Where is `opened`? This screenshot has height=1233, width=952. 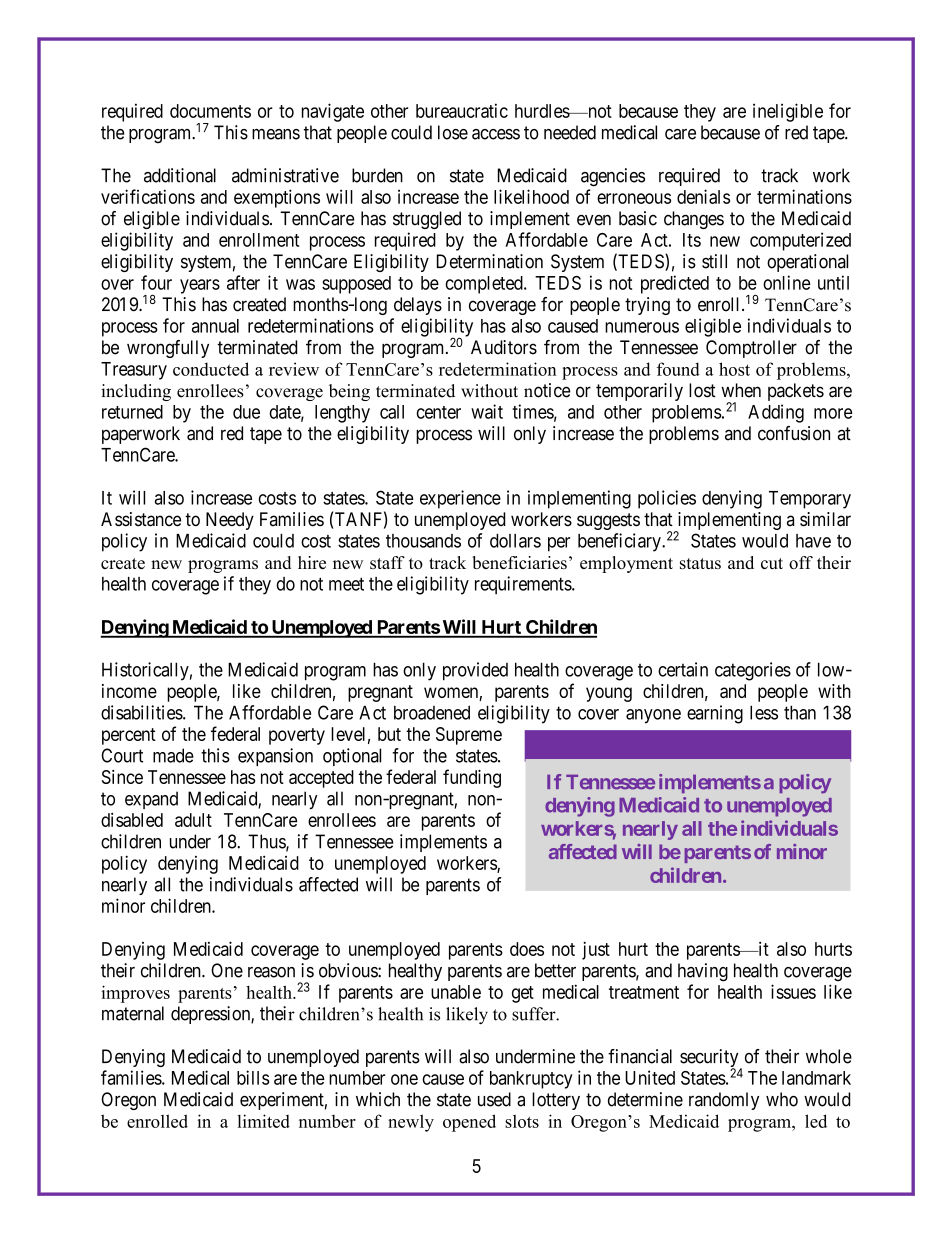
opened is located at coordinates (469, 1123).
